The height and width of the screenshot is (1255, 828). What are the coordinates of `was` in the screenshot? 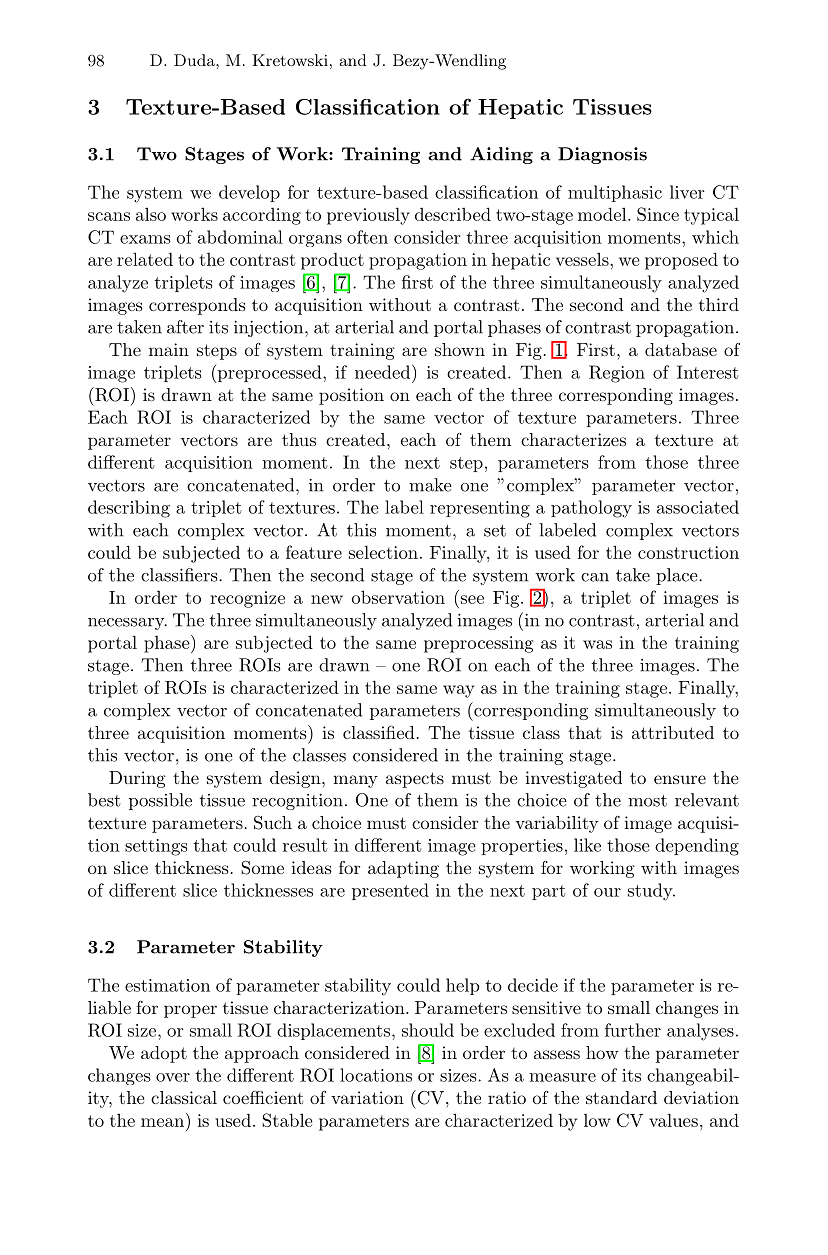 It's located at (597, 644).
